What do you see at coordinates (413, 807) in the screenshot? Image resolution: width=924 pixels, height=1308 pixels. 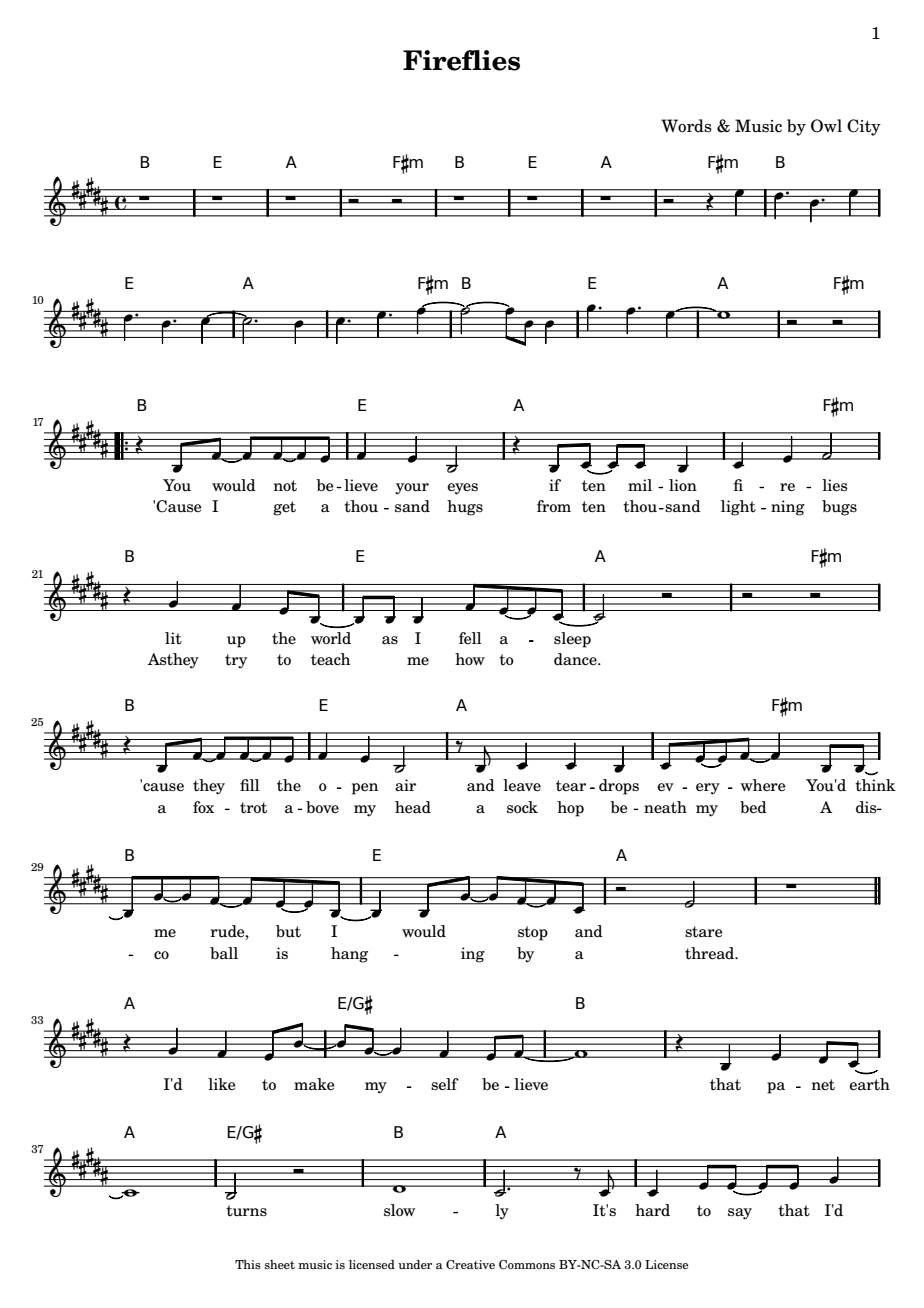 I see `head` at bounding box center [413, 807].
